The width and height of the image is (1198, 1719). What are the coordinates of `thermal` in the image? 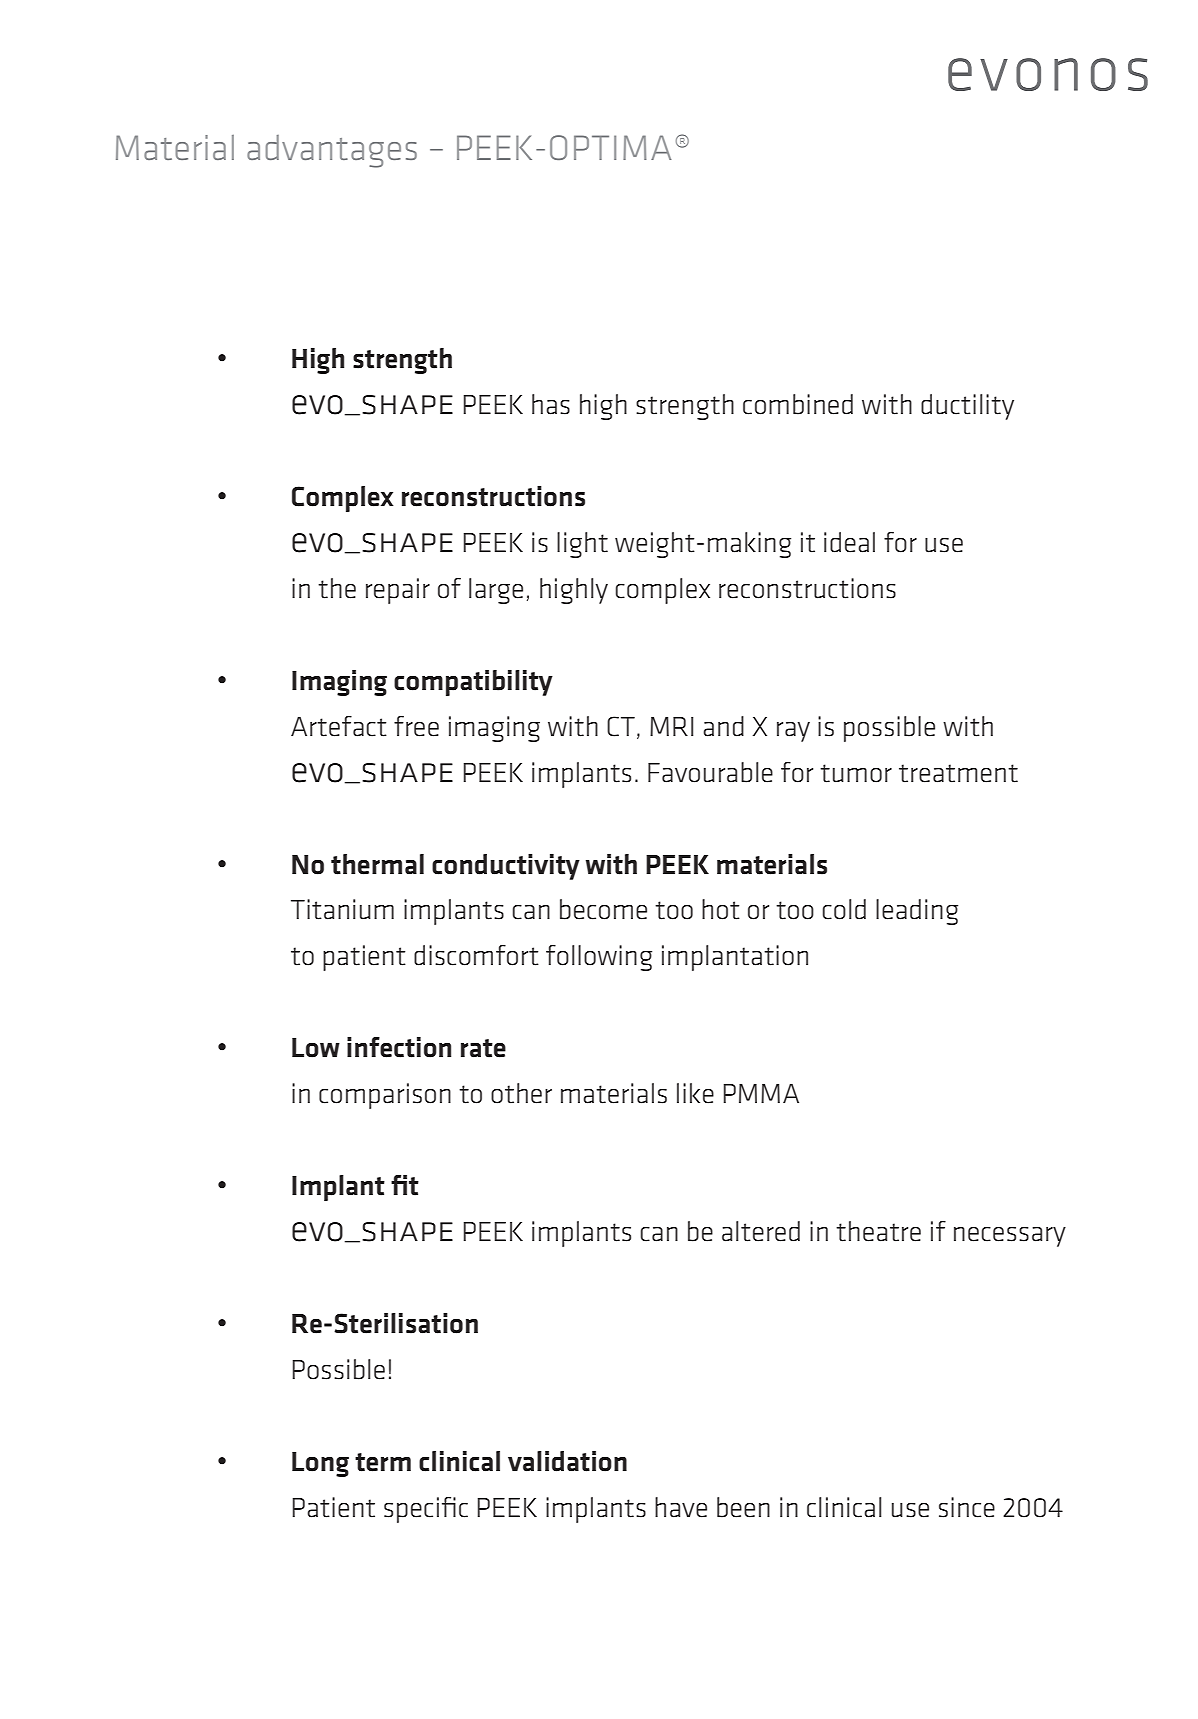 It's located at (377, 864).
